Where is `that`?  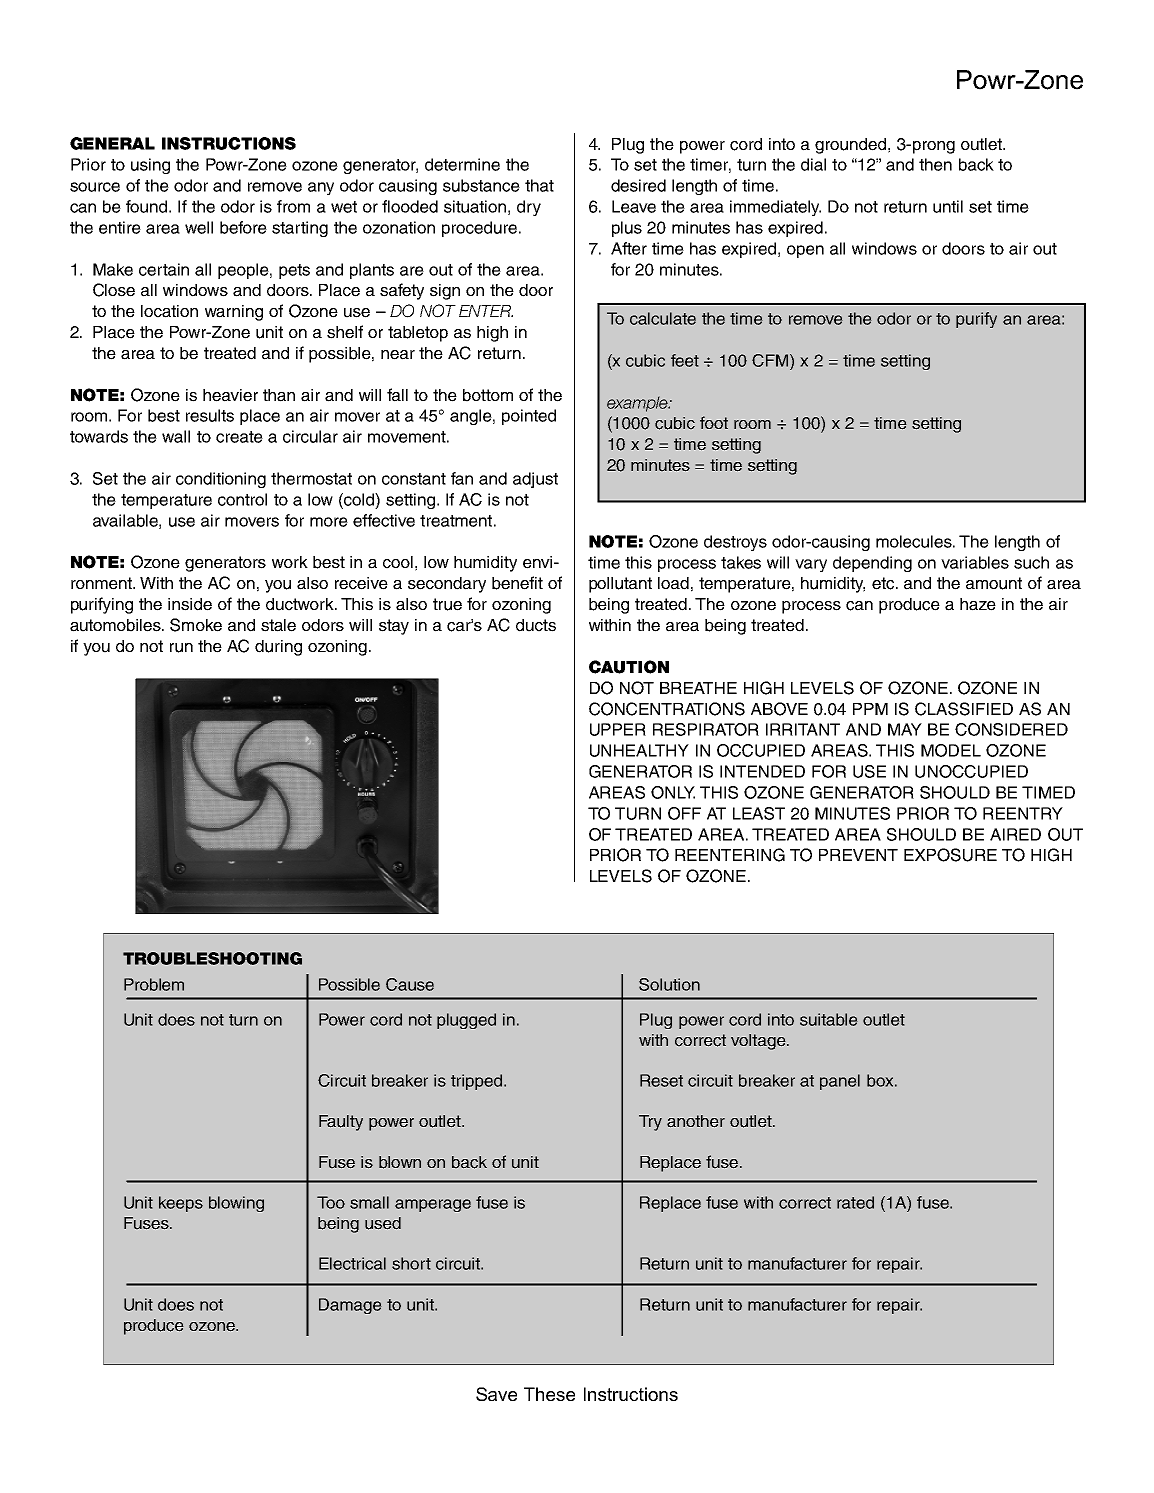 that is located at coordinates (539, 185).
